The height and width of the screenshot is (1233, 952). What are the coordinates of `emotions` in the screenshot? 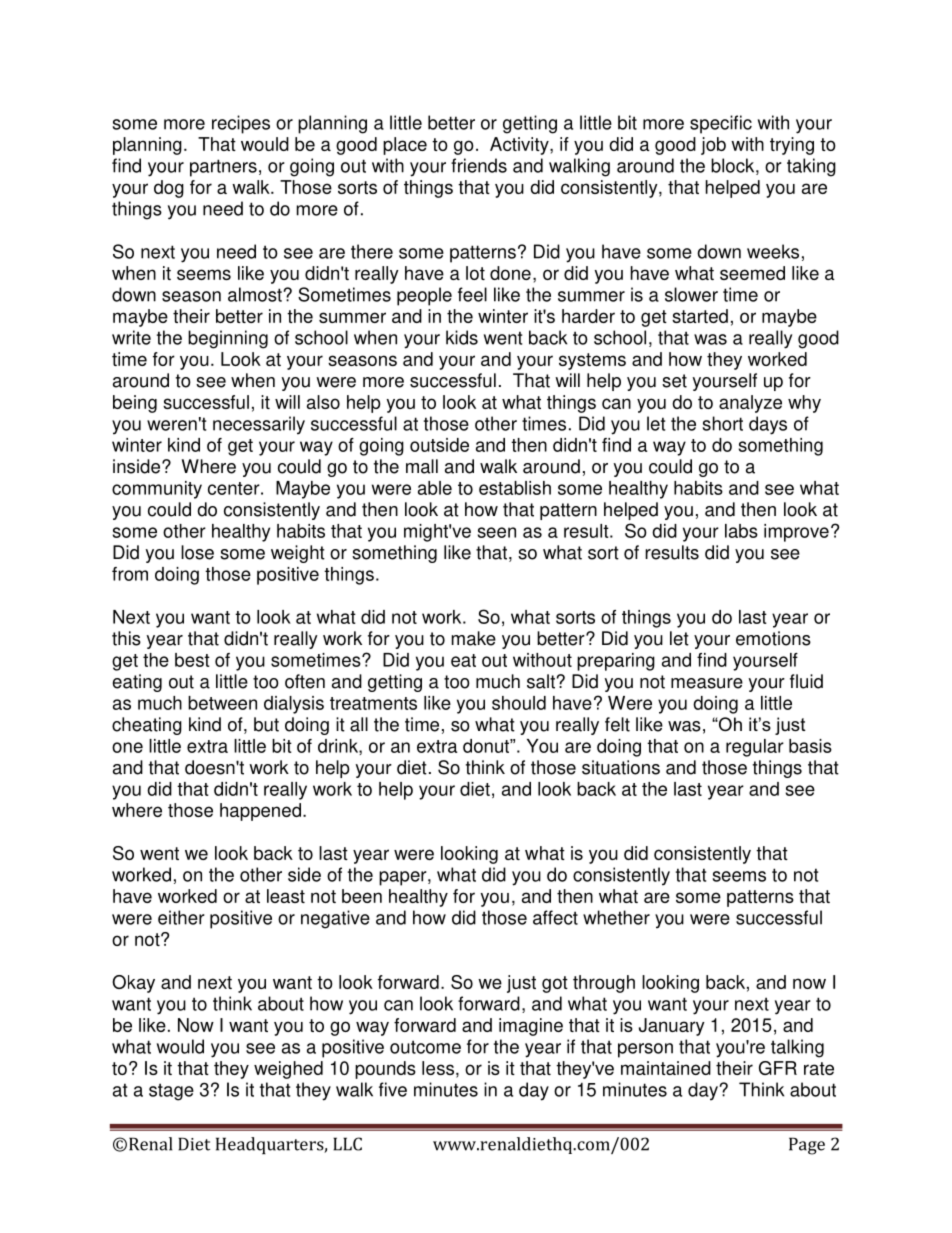 It's located at (773, 638).
